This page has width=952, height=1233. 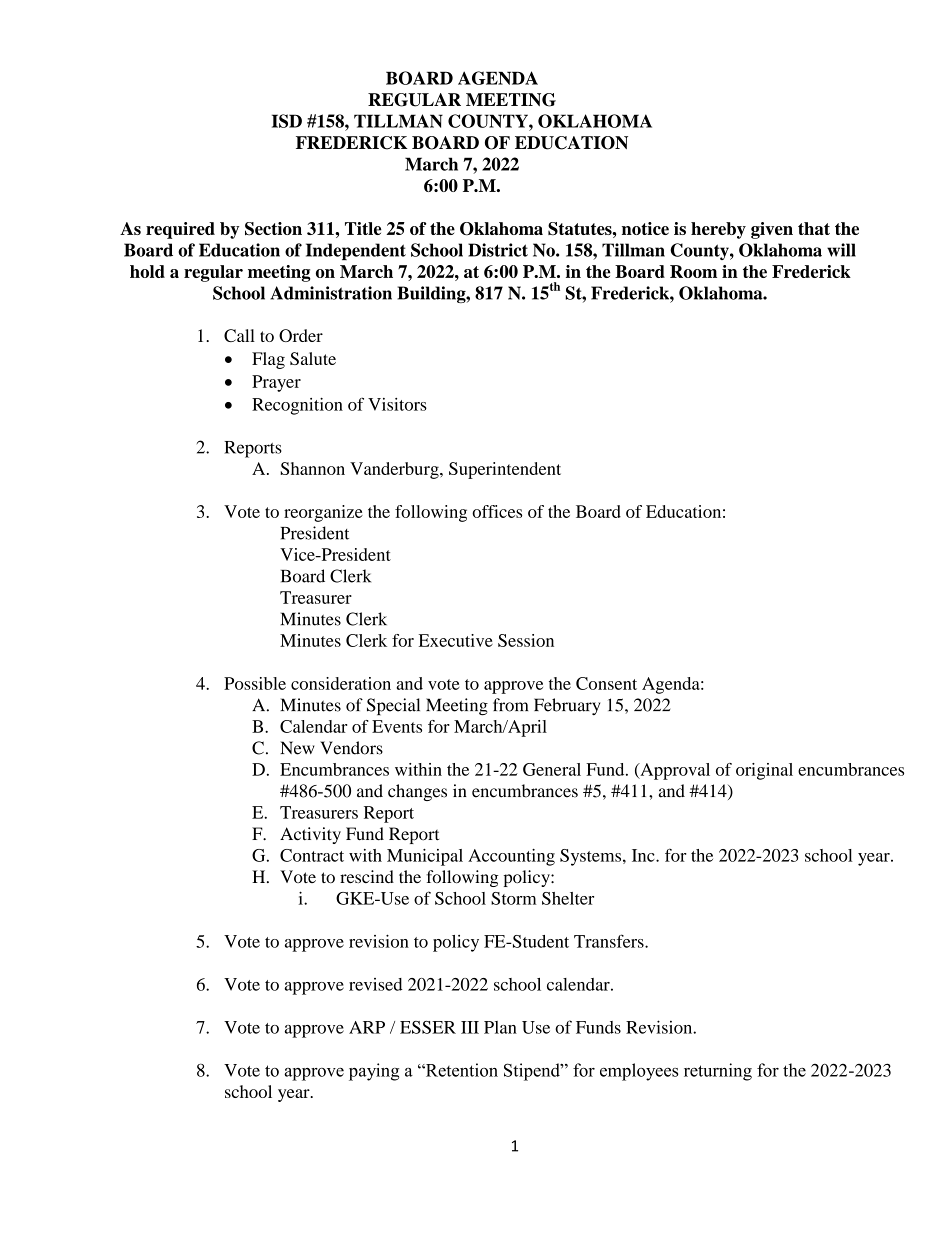 What do you see at coordinates (273, 229) in the page?
I see `Section` at bounding box center [273, 229].
